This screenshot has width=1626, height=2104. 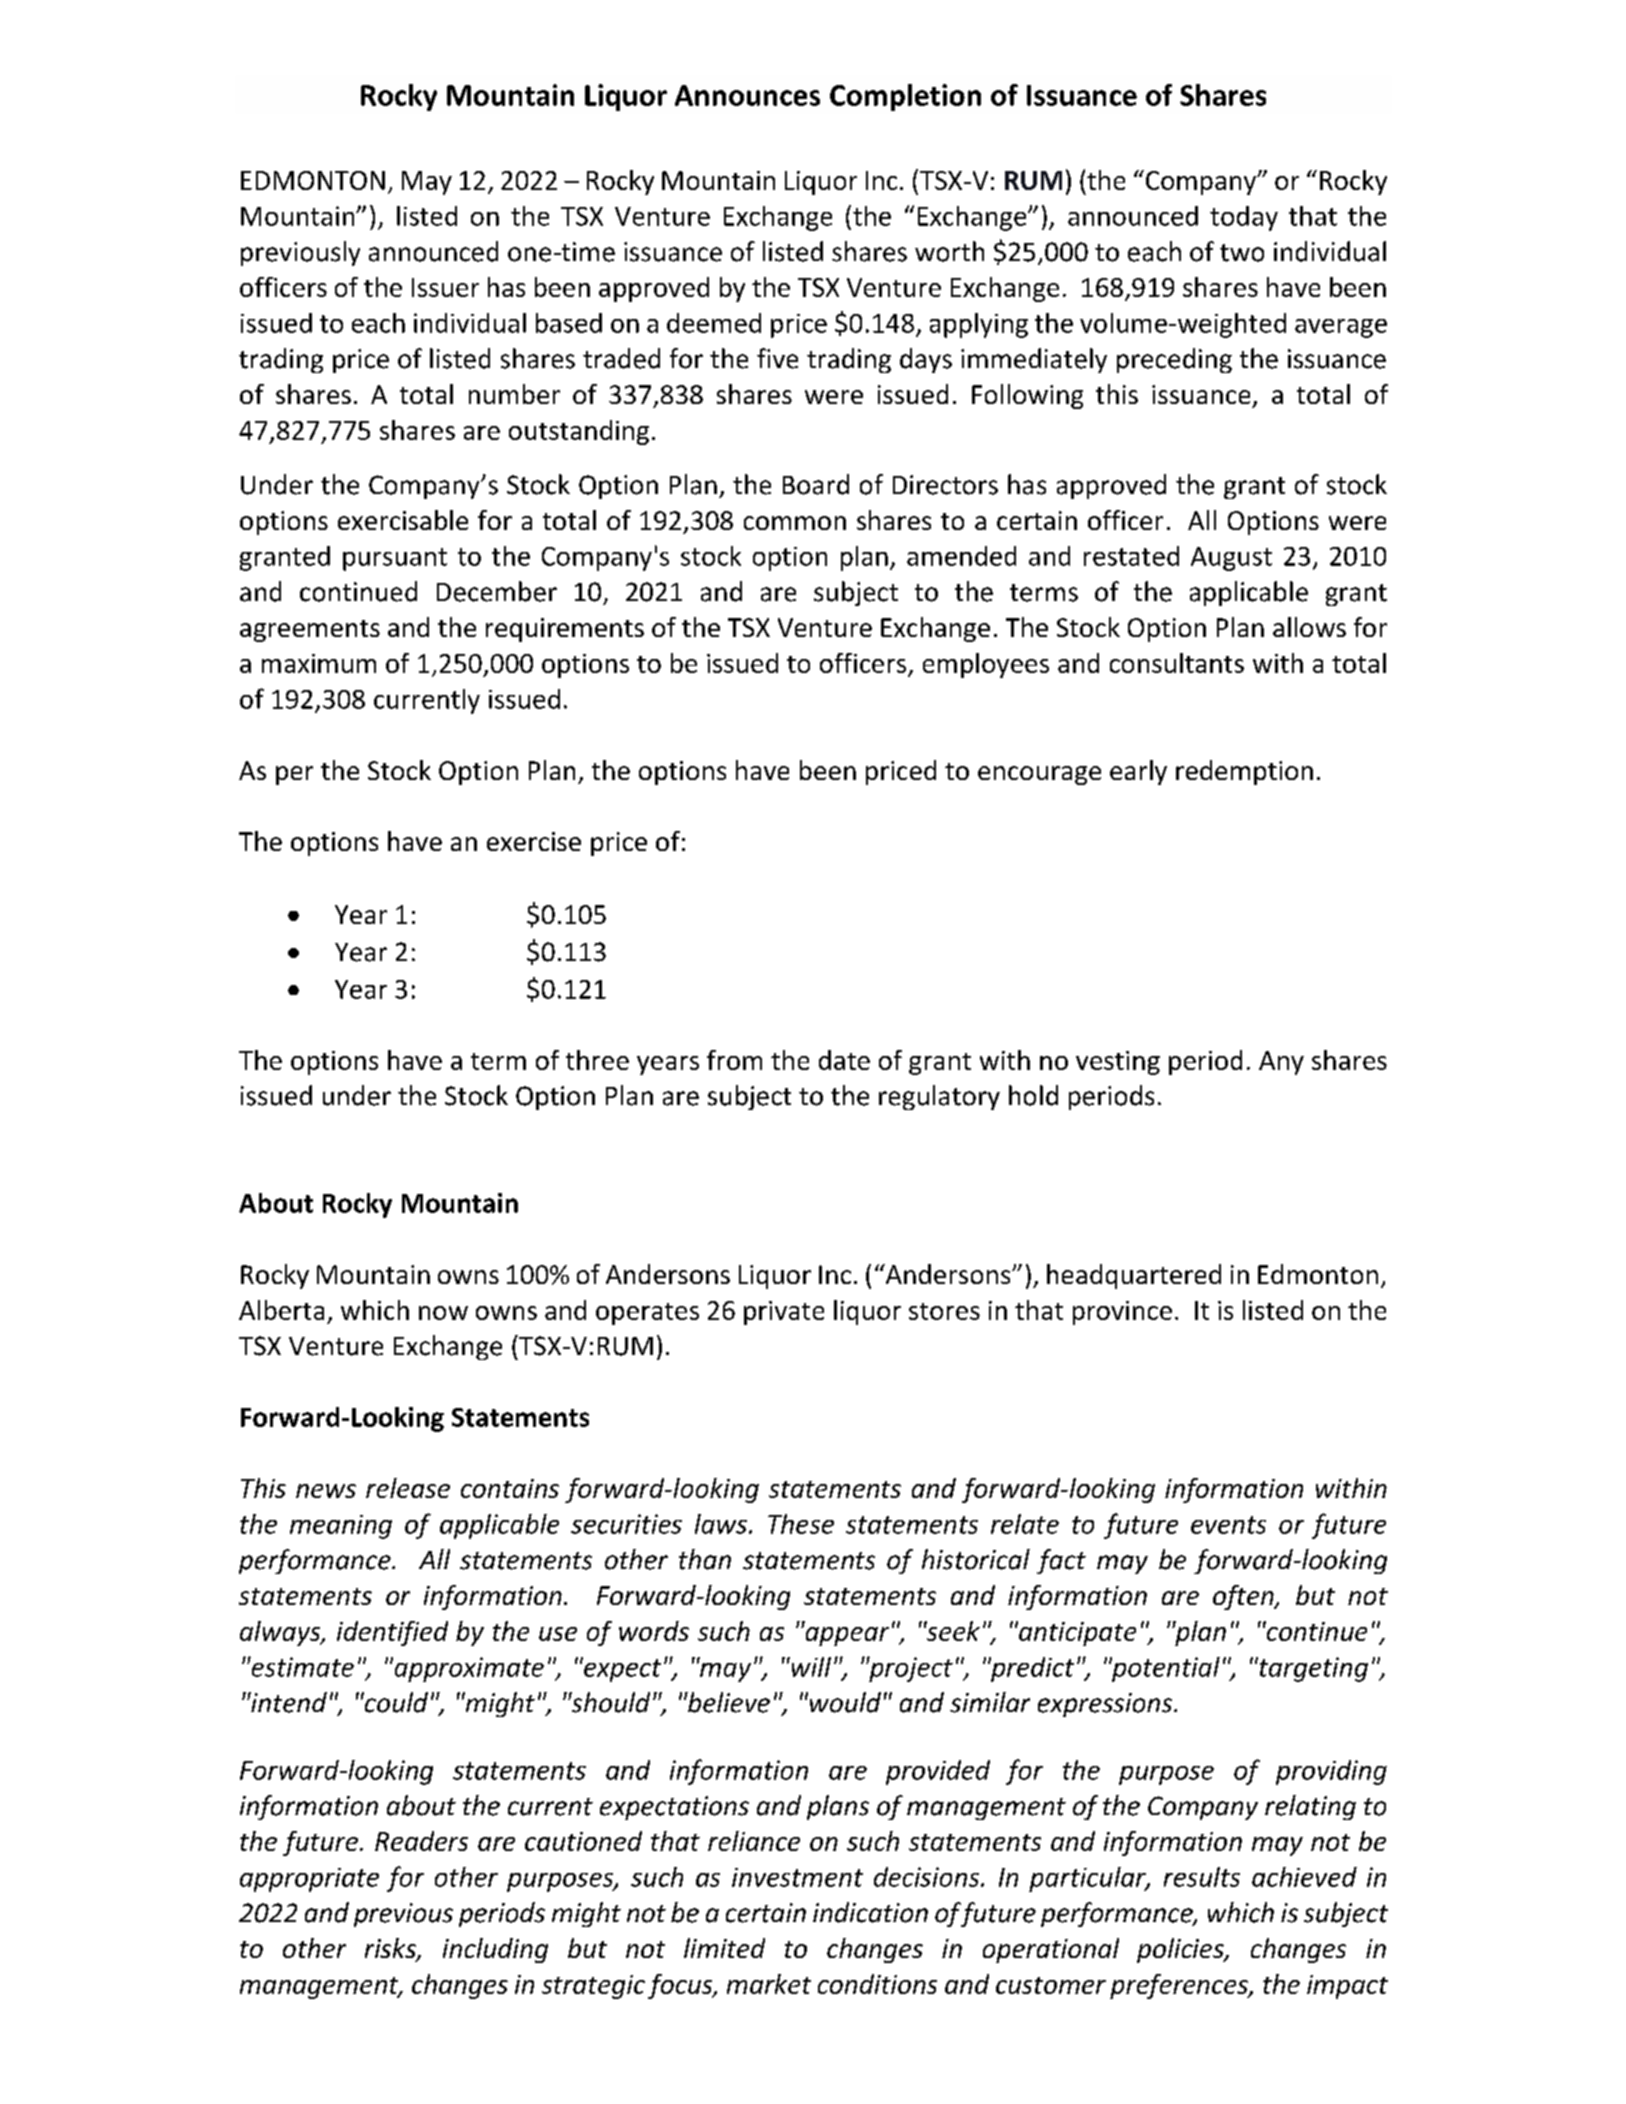 I want to click on policies, so click(x=1181, y=1950).
